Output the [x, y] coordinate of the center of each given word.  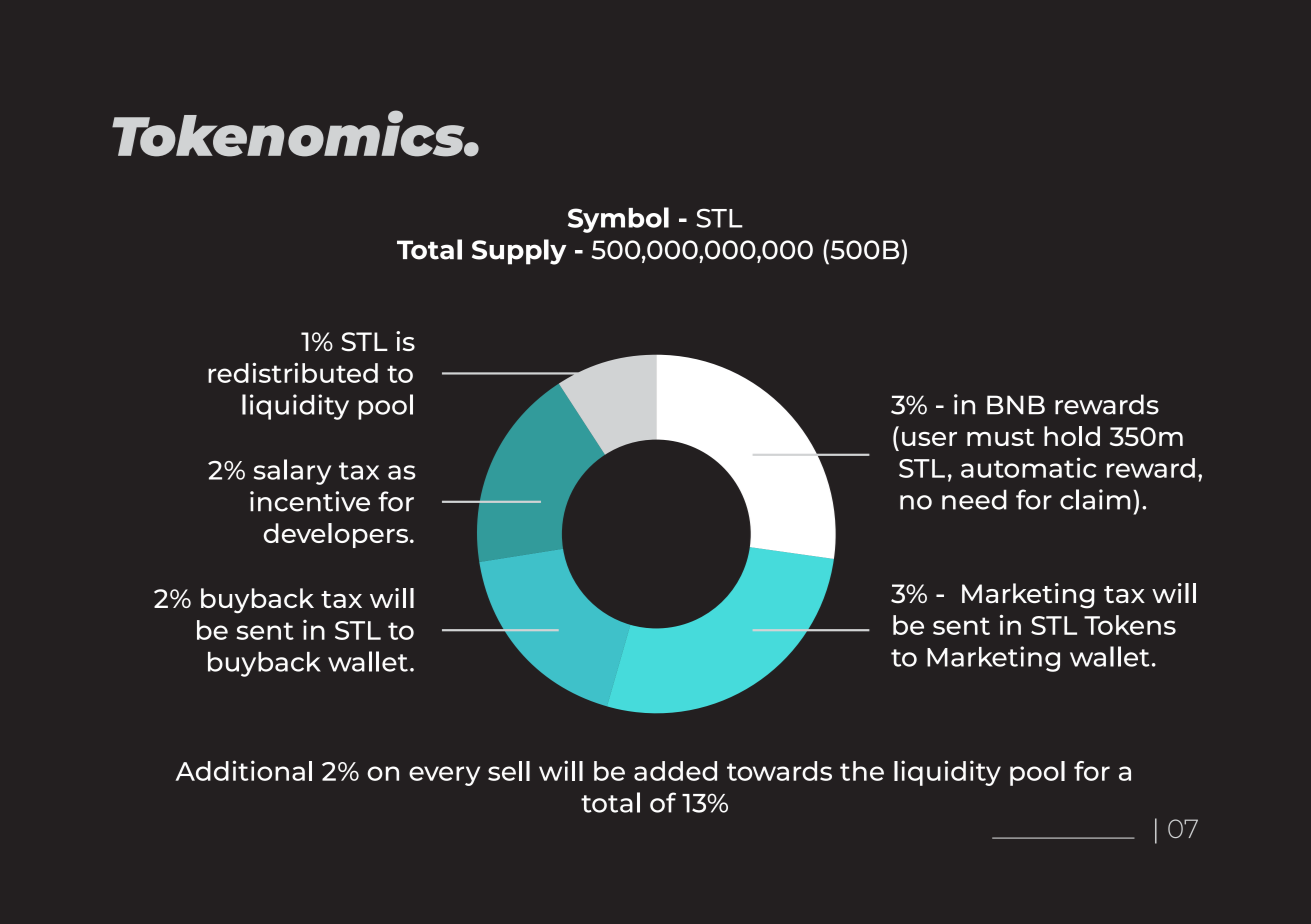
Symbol [618, 220]
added [675, 771]
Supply [519, 252]
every [444, 776]
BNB [1016, 405]
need [974, 499]
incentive [310, 501]
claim [1095, 499]
